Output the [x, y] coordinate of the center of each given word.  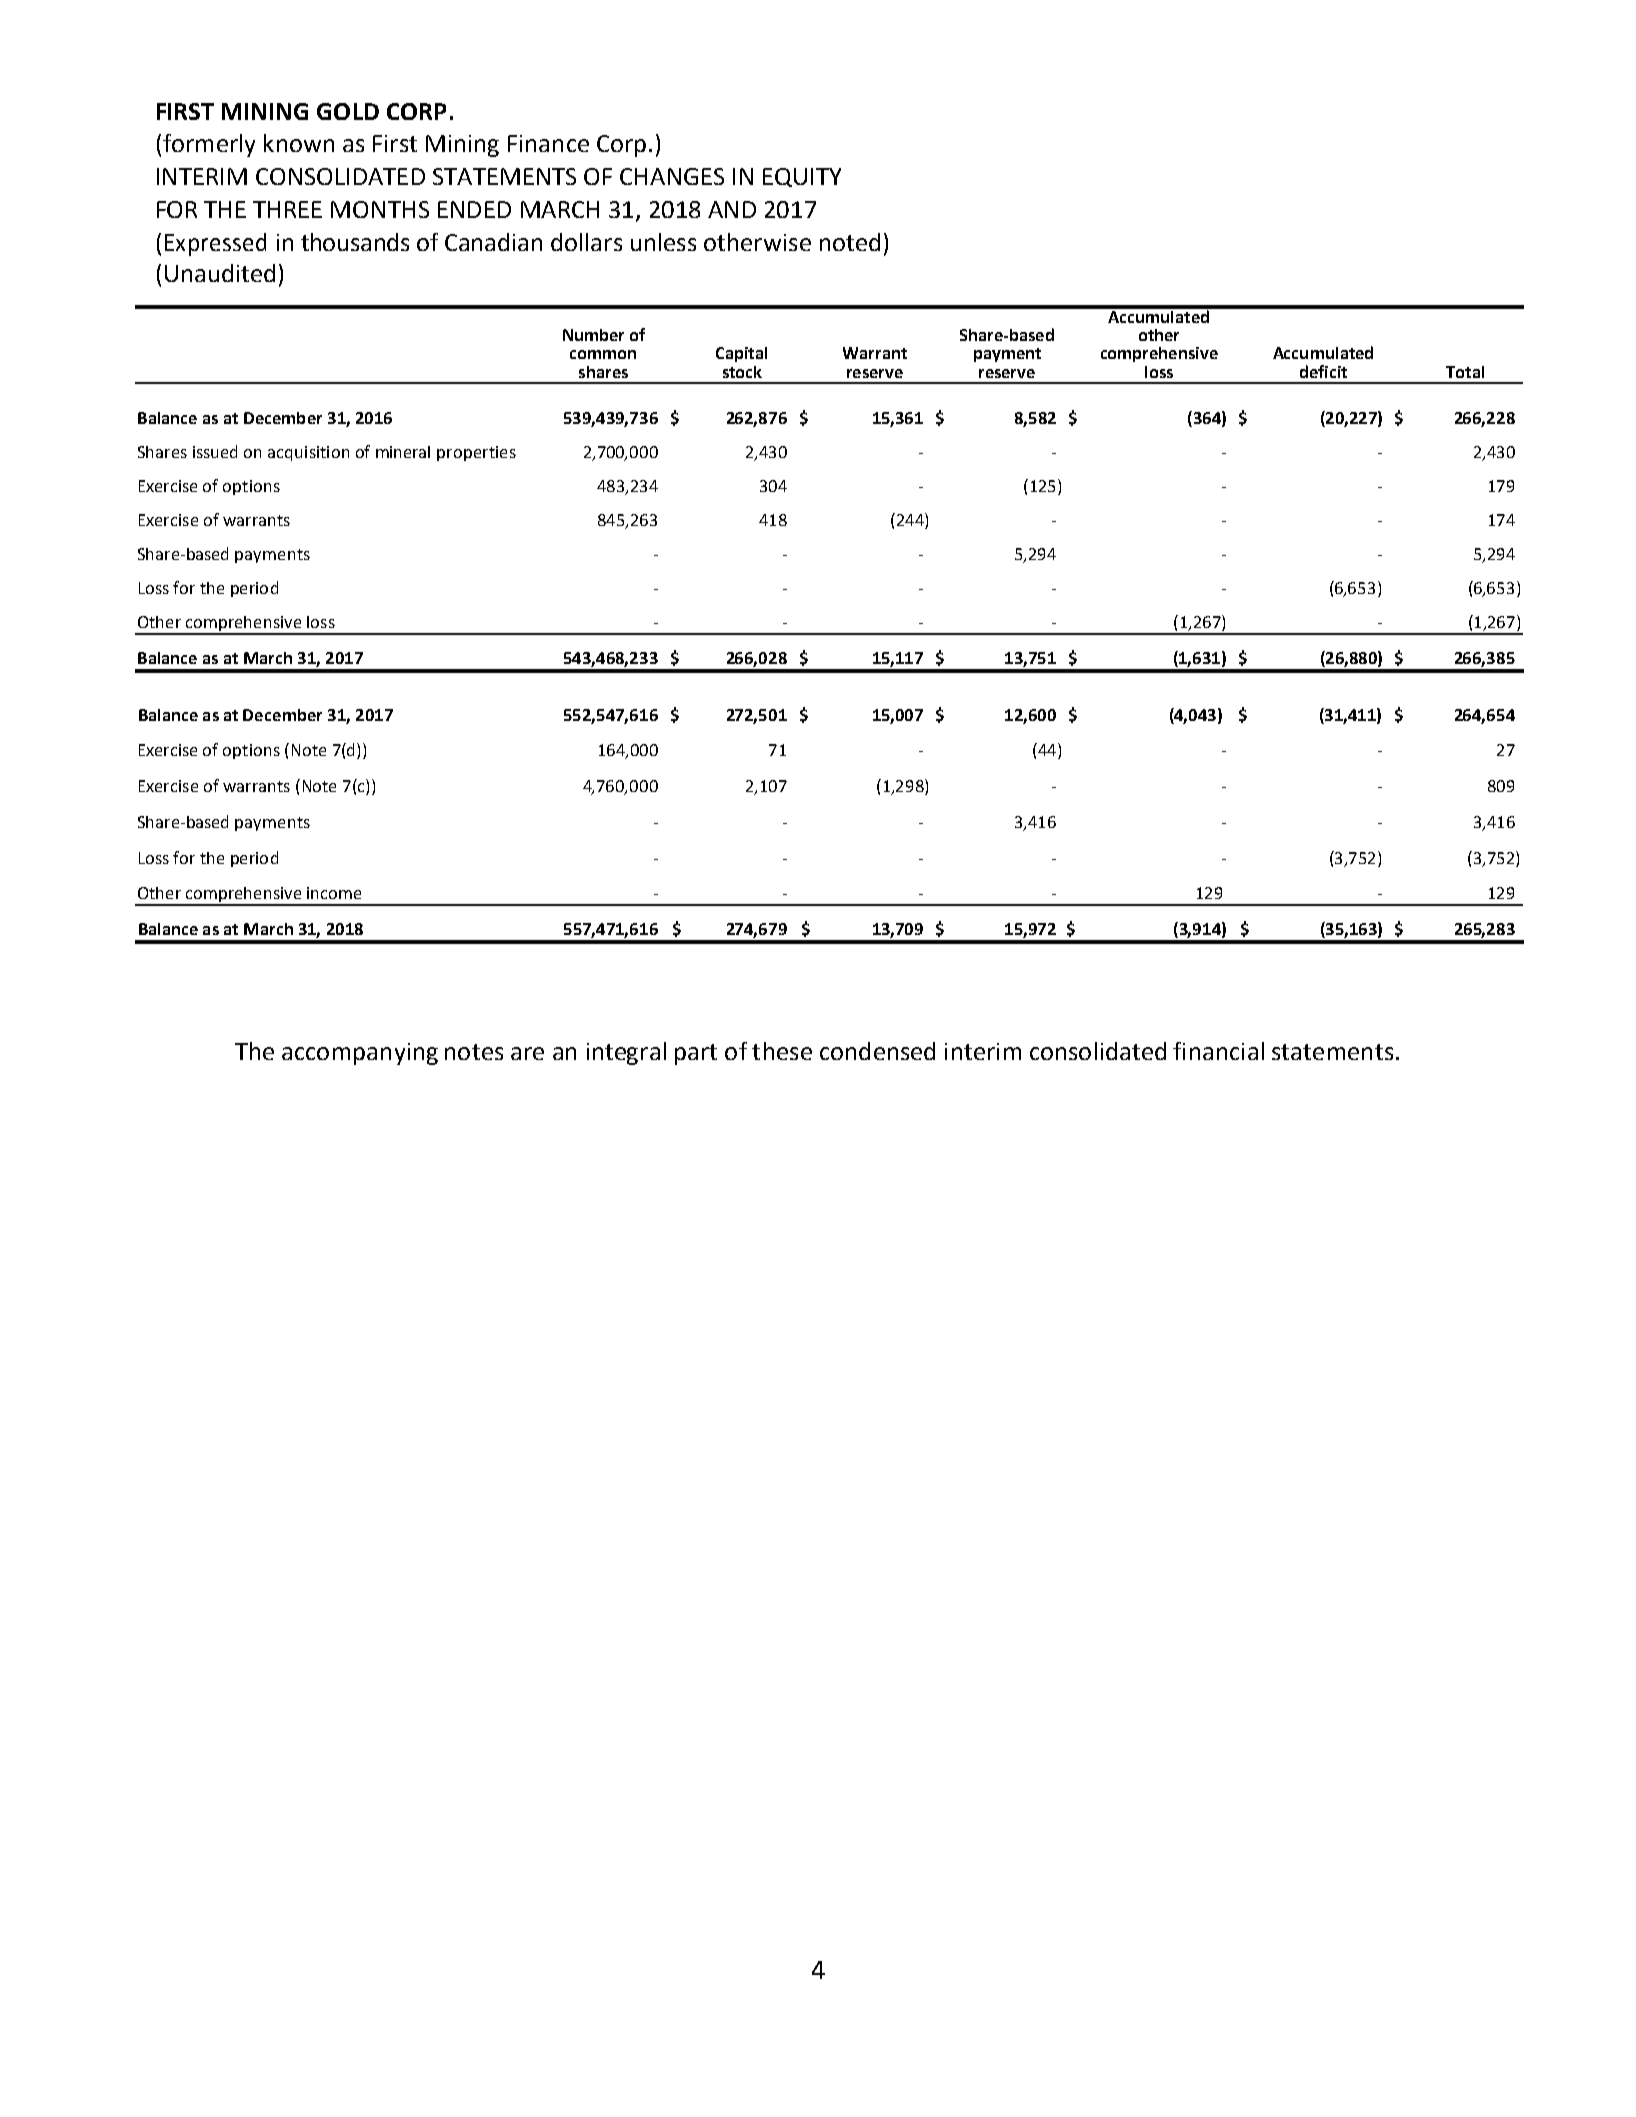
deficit [1323, 371]
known [299, 143]
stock [742, 372]
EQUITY [802, 177]
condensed [877, 1051]
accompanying [360, 1054]
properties [476, 453]
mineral [403, 452]
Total [1465, 372]
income [334, 893]
